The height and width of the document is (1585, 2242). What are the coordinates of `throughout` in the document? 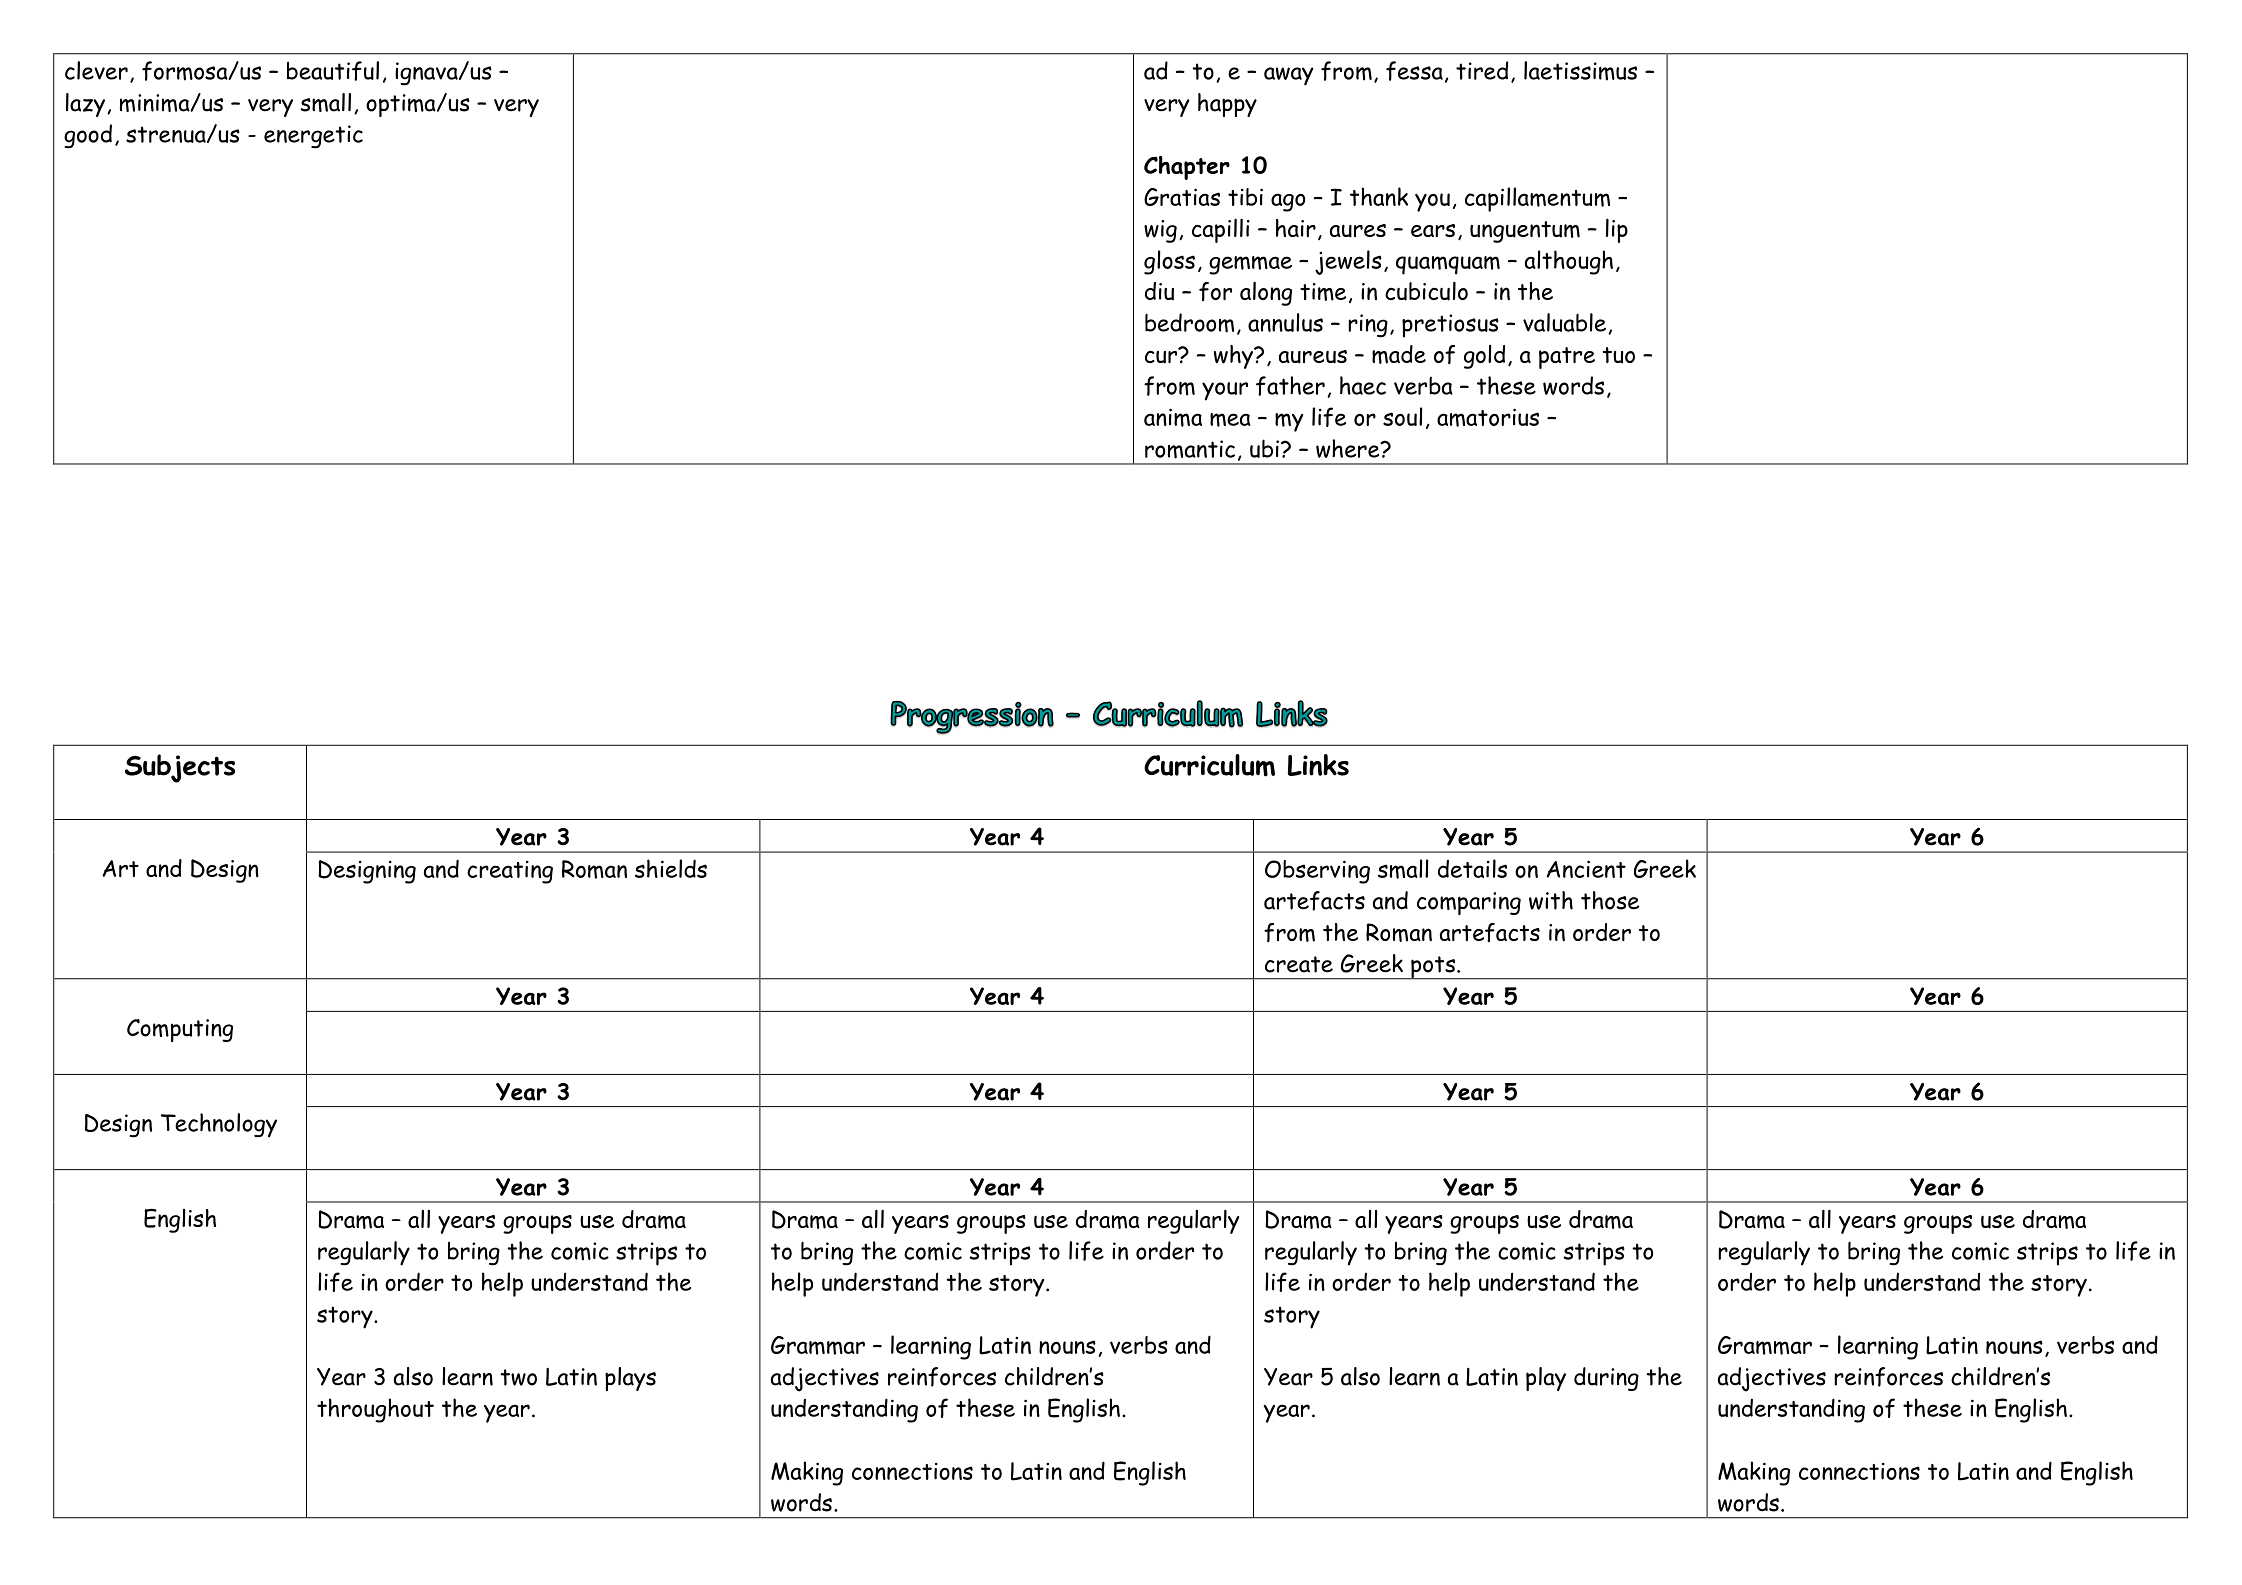 It's located at (375, 1410).
